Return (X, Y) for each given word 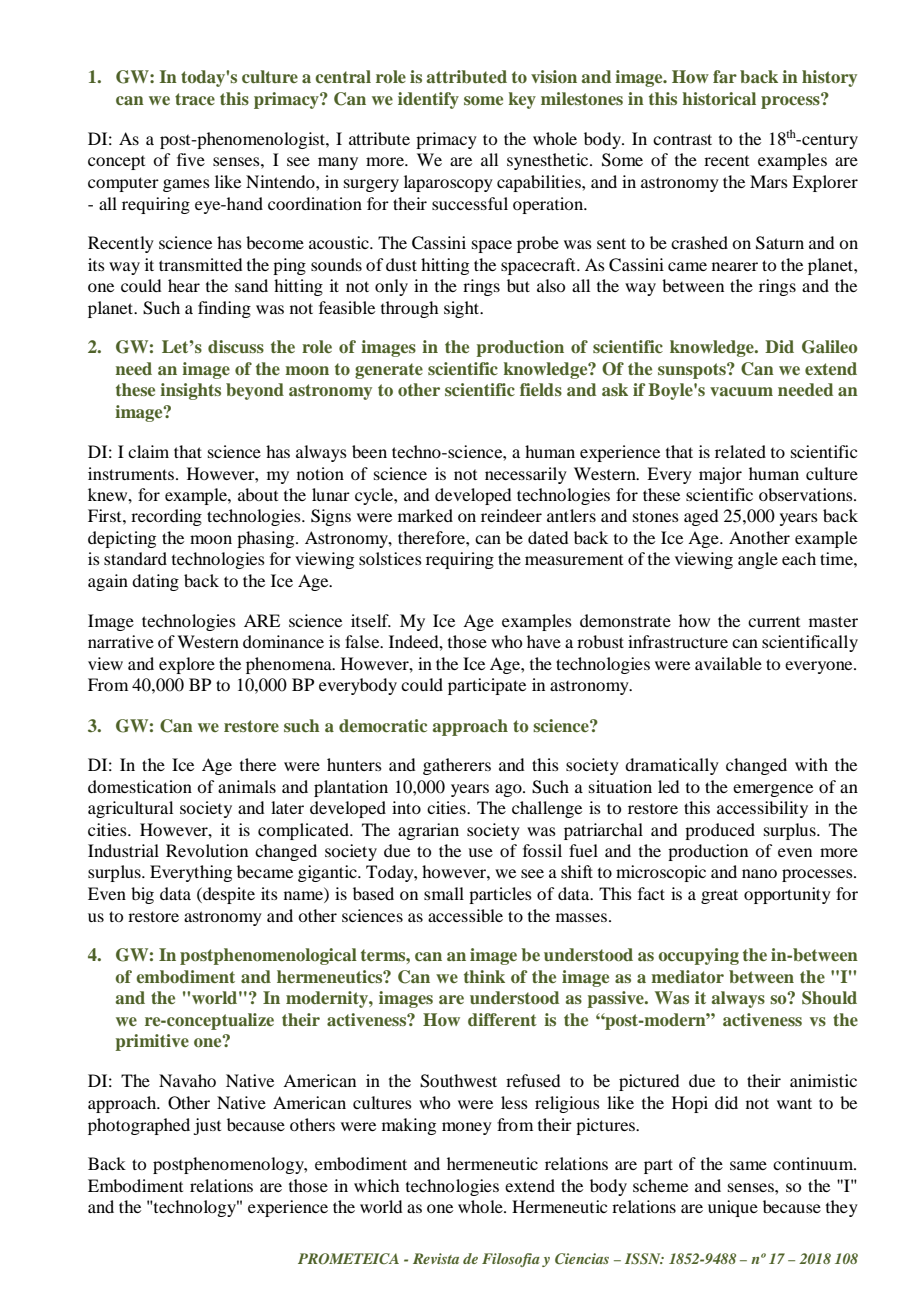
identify (428, 100)
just (207, 1126)
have (544, 641)
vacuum (741, 391)
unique (733, 1208)
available (728, 663)
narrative (121, 641)
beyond (255, 391)
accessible (465, 915)
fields (541, 389)
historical (719, 98)
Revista (436, 1258)
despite (228, 895)
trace (195, 99)
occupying (698, 956)
